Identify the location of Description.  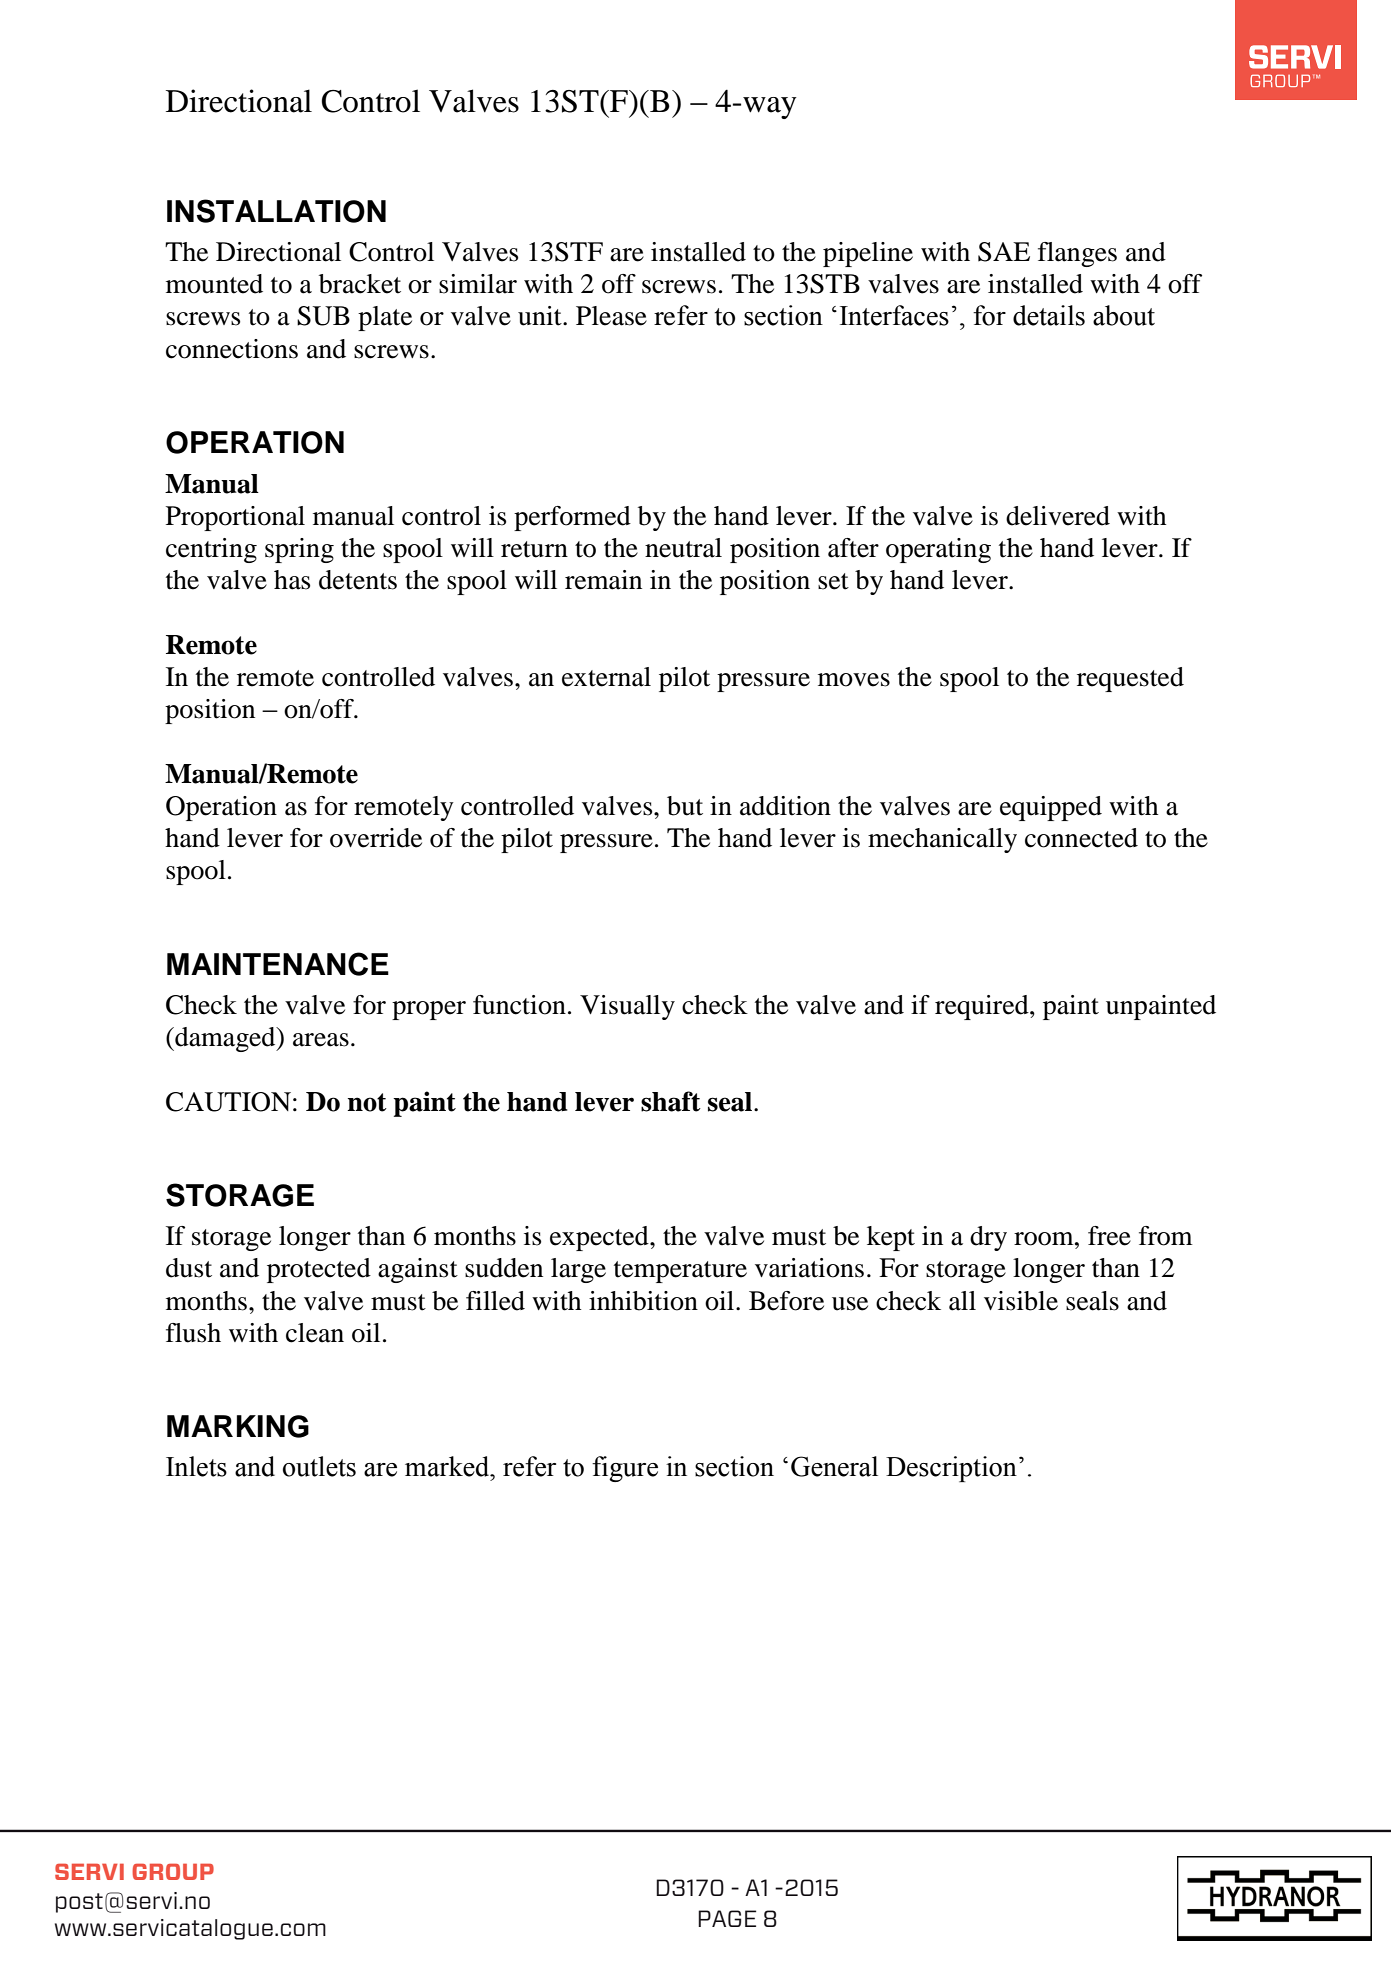
(951, 1469).
